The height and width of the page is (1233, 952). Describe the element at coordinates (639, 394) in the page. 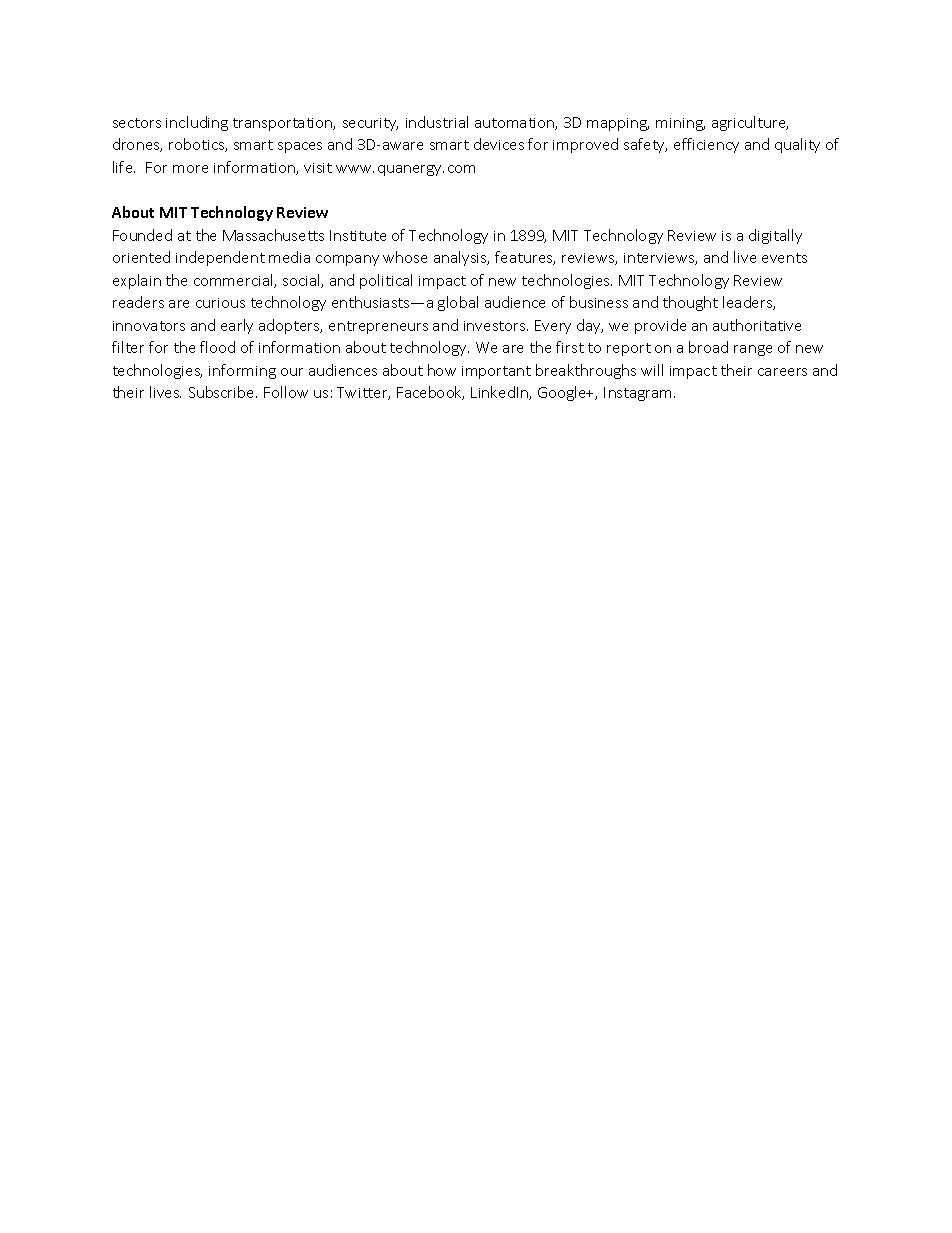

I see `Instagram` at that location.
